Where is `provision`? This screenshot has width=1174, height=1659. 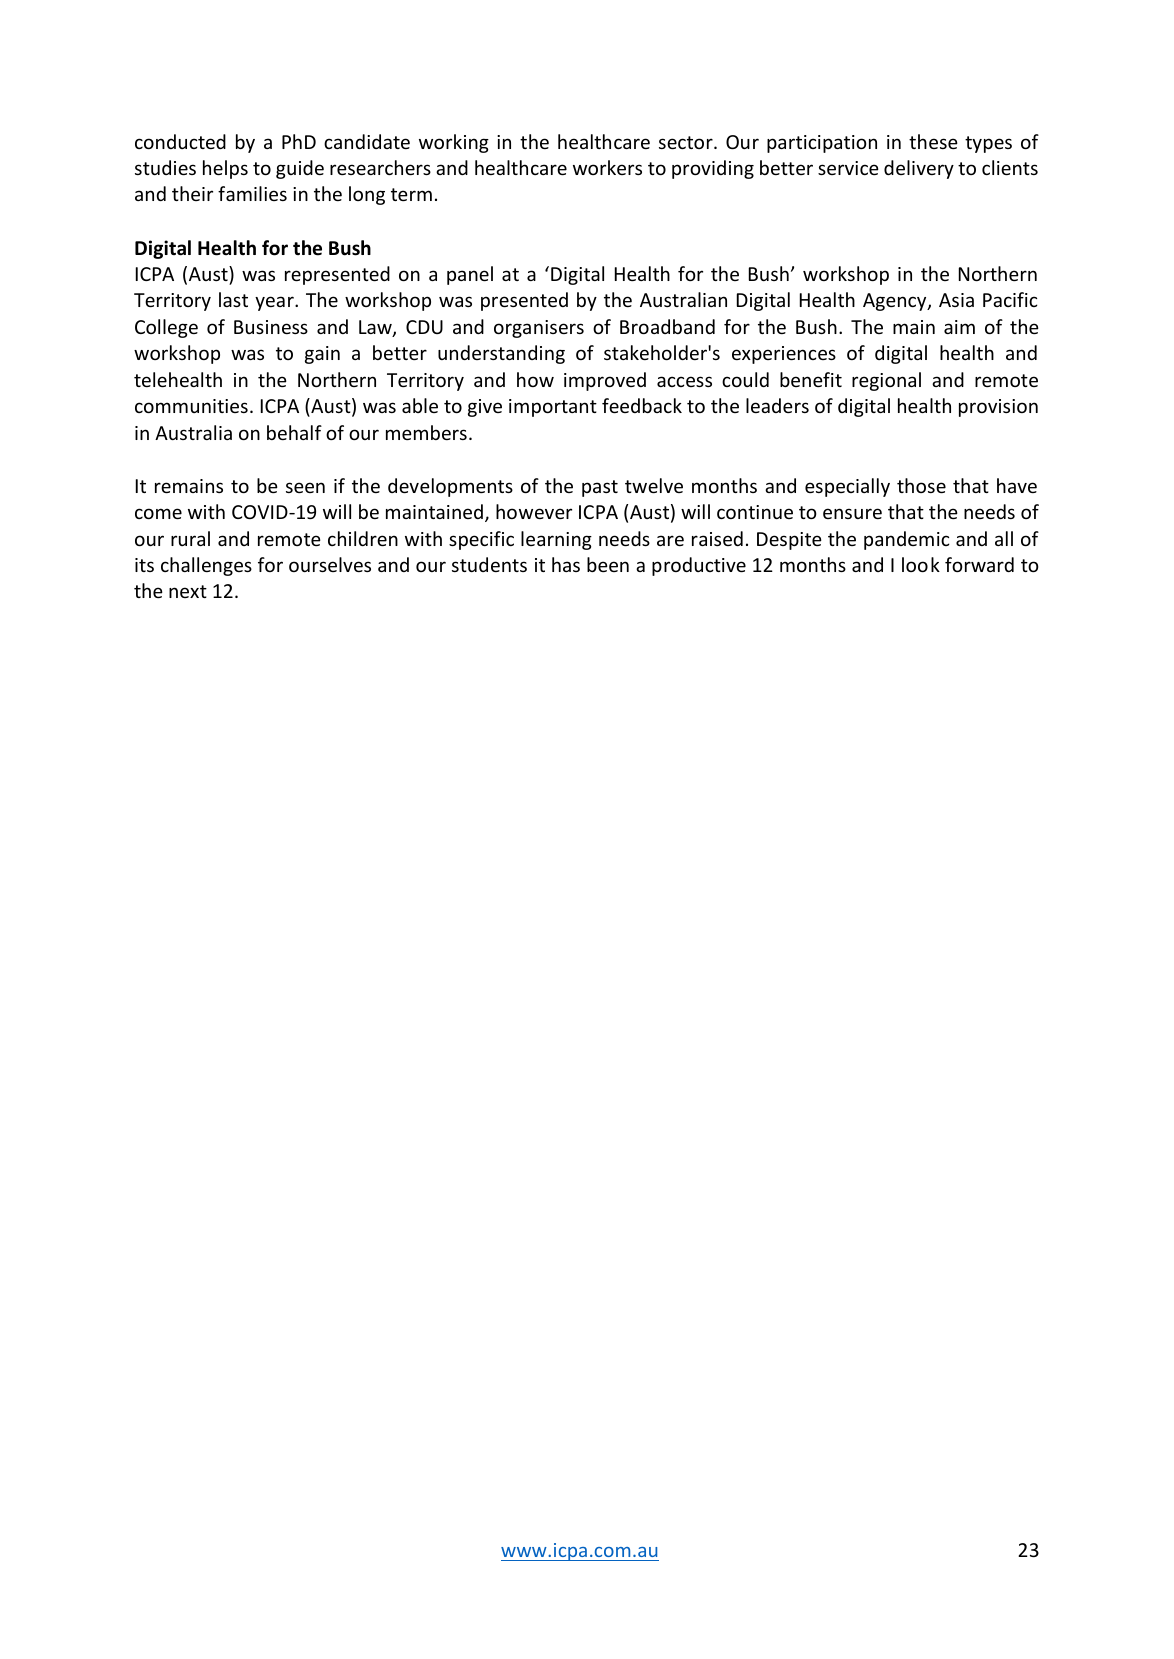 provision is located at coordinates (998, 408).
